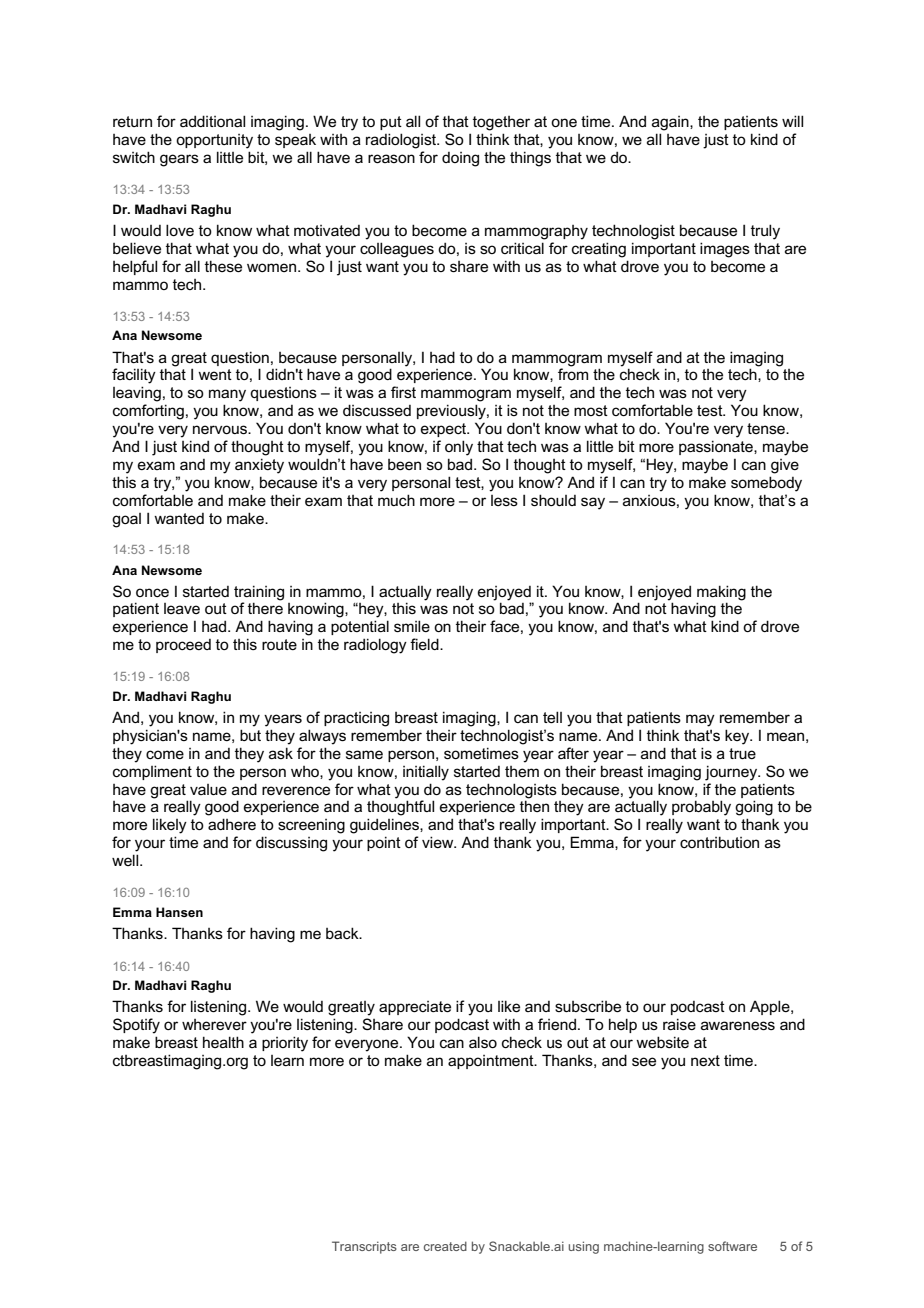 Image resolution: width=924 pixels, height=1308 pixels. Describe the element at coordinates (504, 500) in the screenshot. I see `less` at that location.
